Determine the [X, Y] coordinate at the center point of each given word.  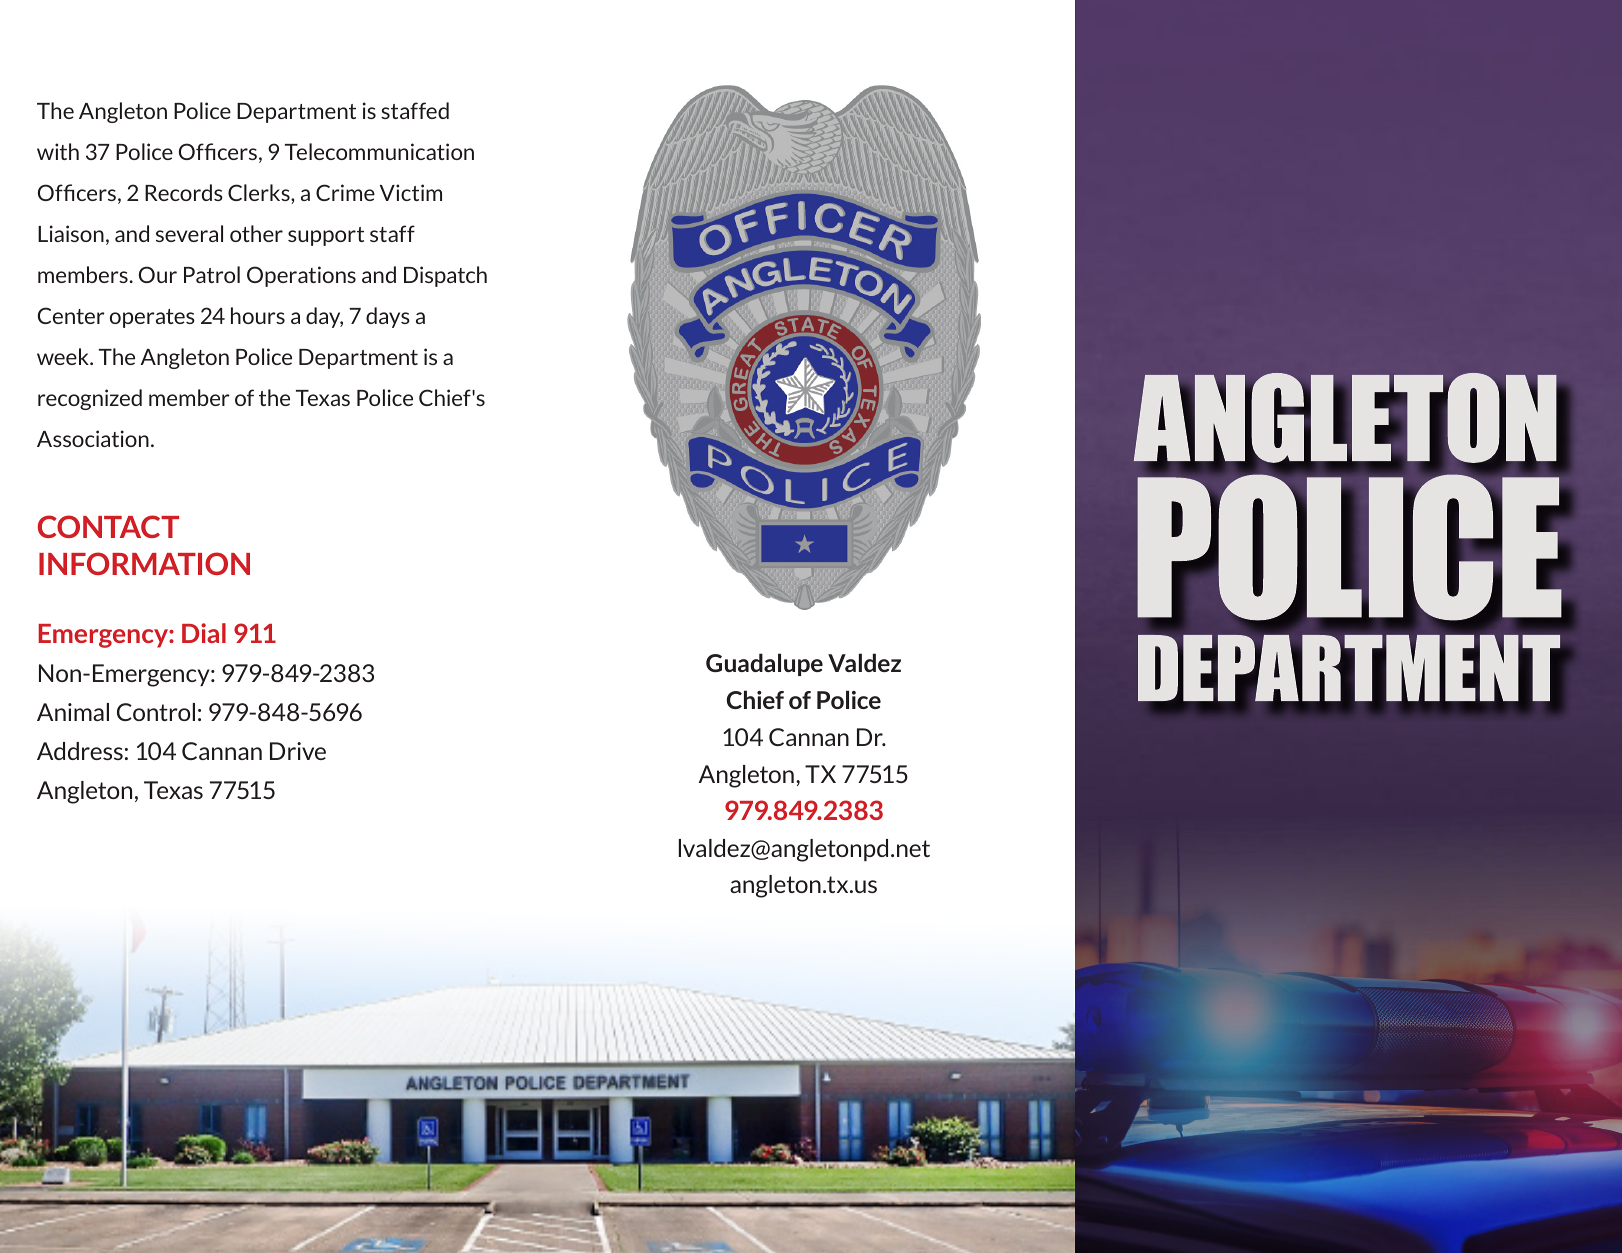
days [388, 317]
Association [93, 438]
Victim [411, 192]
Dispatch [445, 276]
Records [184, 192]
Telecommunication [379, 151]
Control [156, 712]
